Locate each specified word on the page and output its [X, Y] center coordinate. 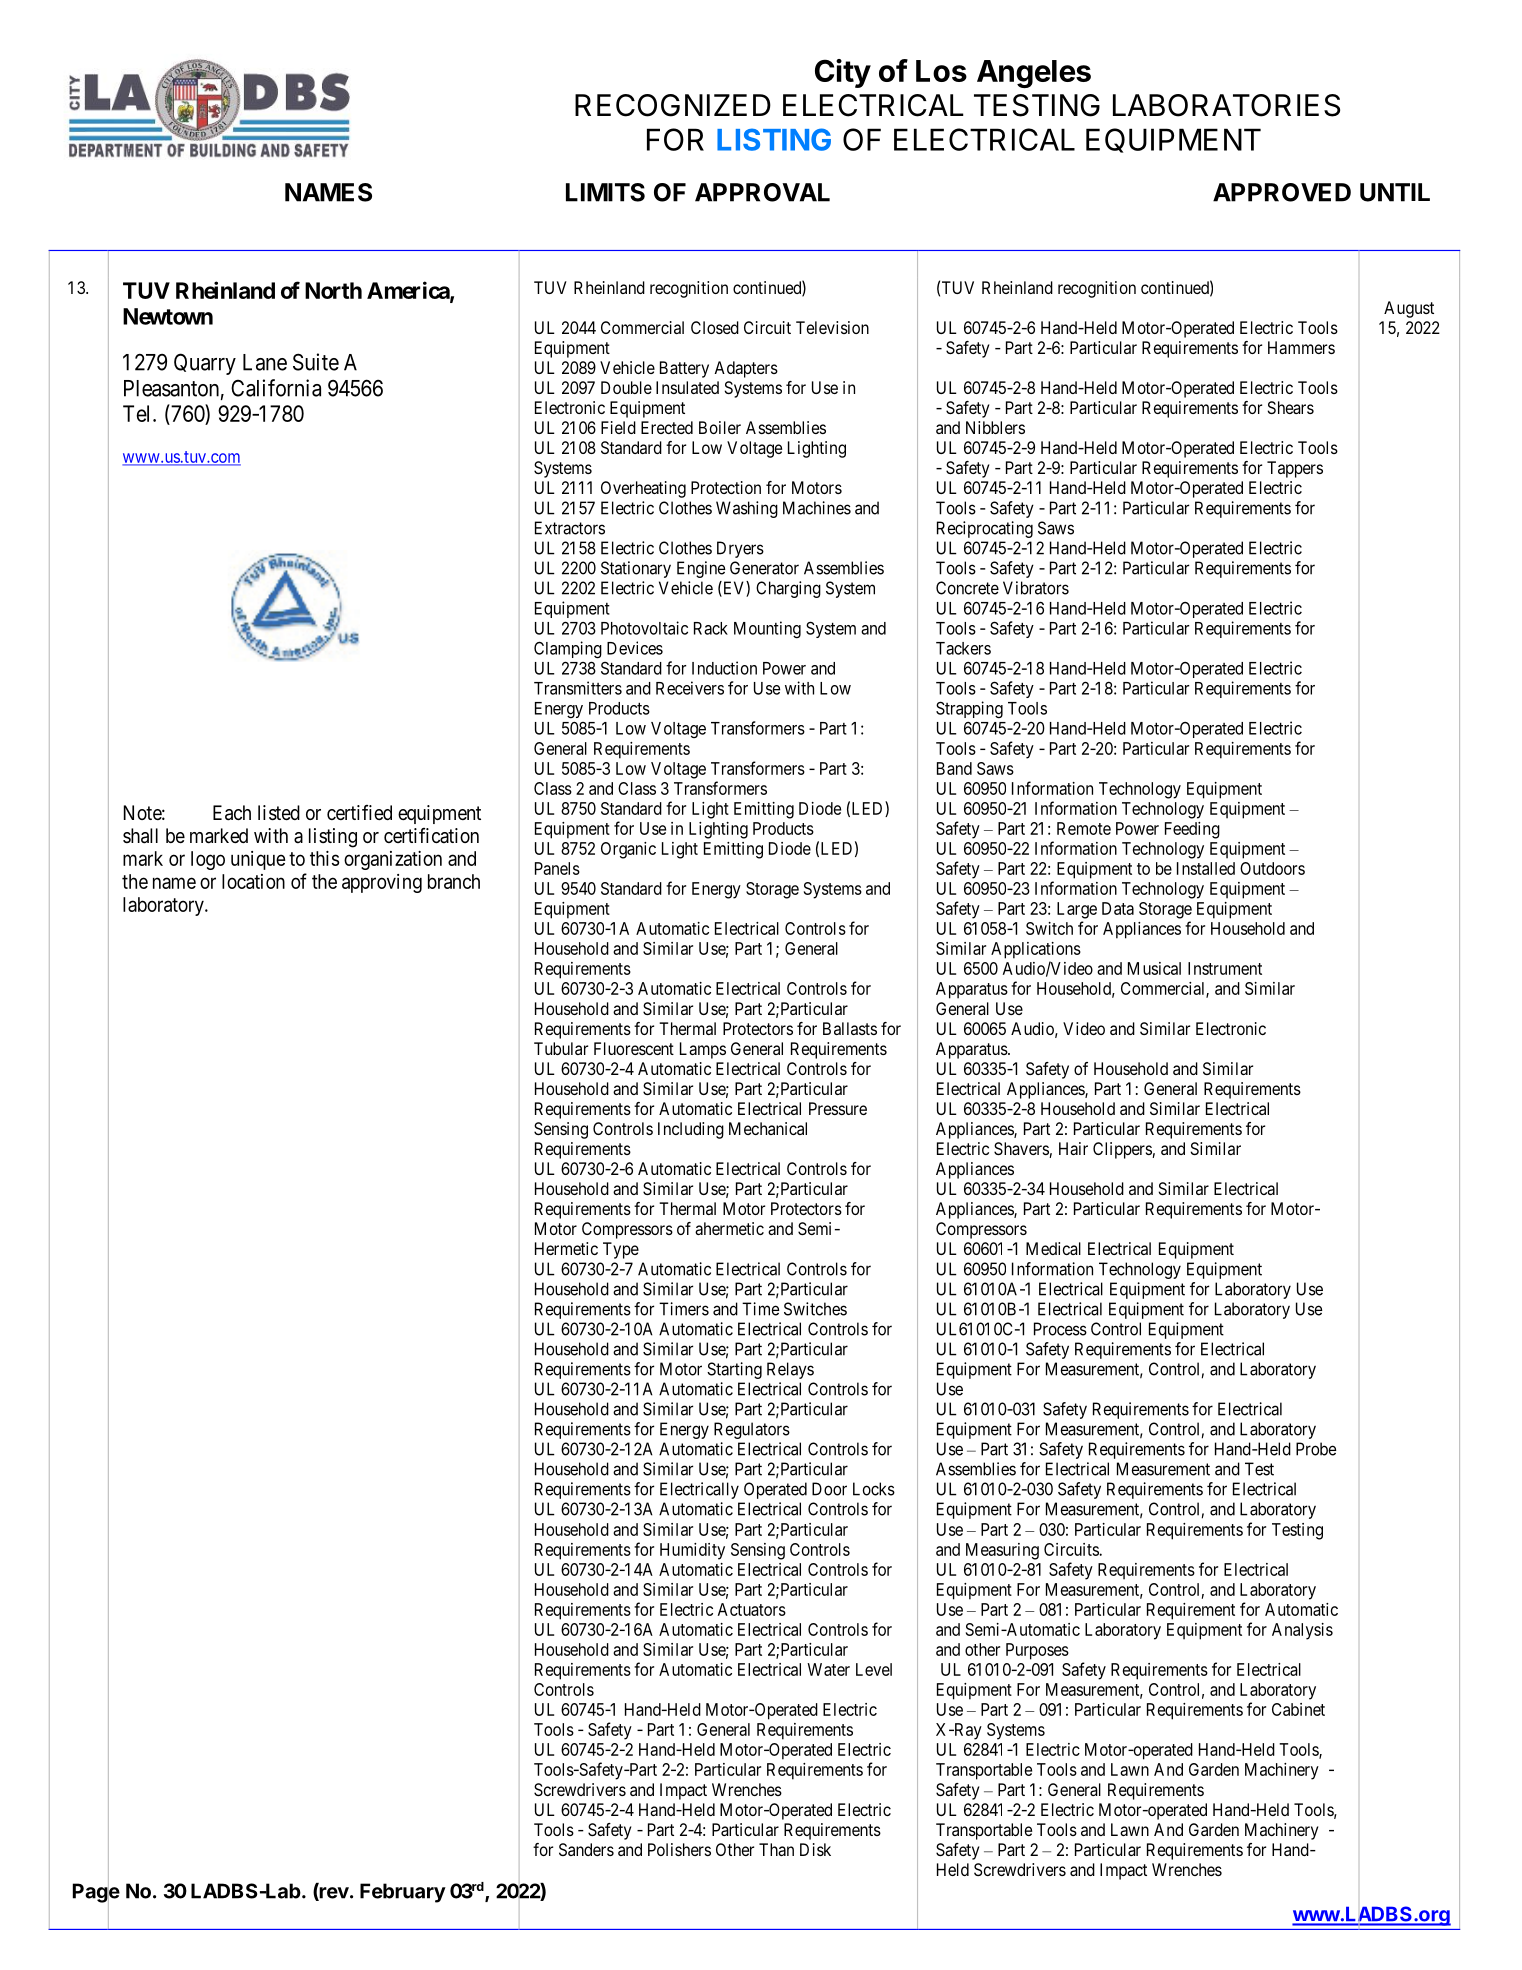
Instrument [1225, 968]
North [333, 290]
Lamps [703, 1050]
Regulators [752, 1430]
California [276, 388]
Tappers [1295, 469]
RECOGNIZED [673, 105]
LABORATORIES [1226, 105]
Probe [1316, 1449]
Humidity [692, 1551]
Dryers [740, 549]
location [253, 881]
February [403, 1893]
